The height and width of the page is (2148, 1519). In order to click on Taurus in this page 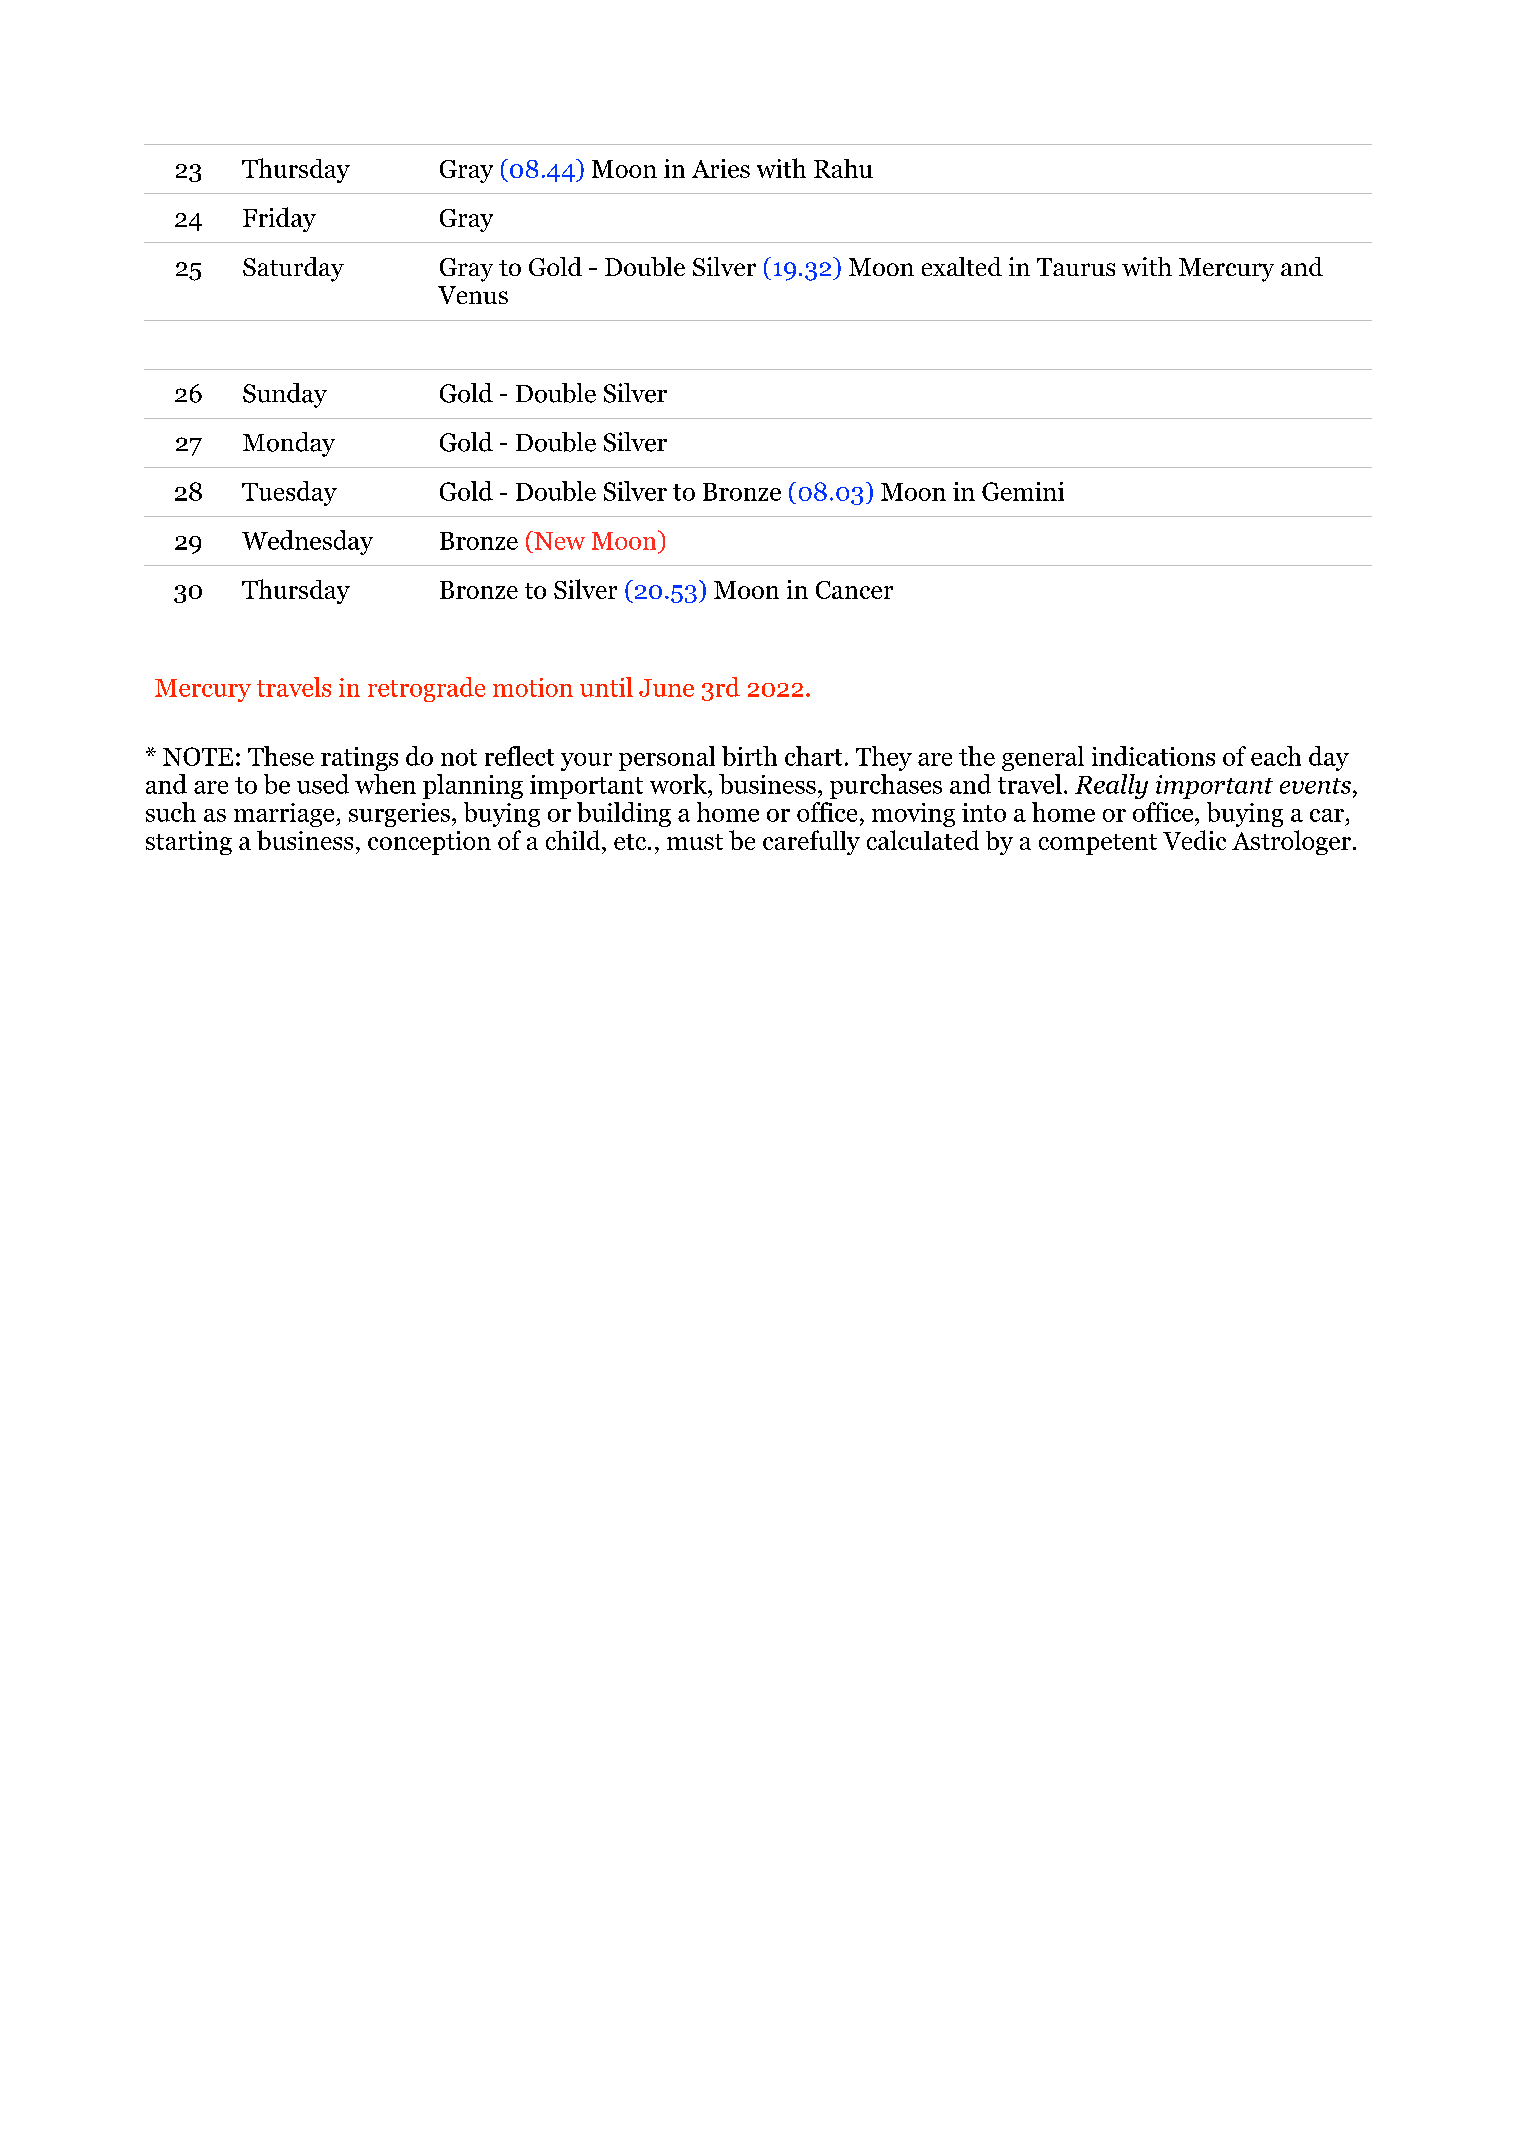, I will do `click(1076, 267)`.
